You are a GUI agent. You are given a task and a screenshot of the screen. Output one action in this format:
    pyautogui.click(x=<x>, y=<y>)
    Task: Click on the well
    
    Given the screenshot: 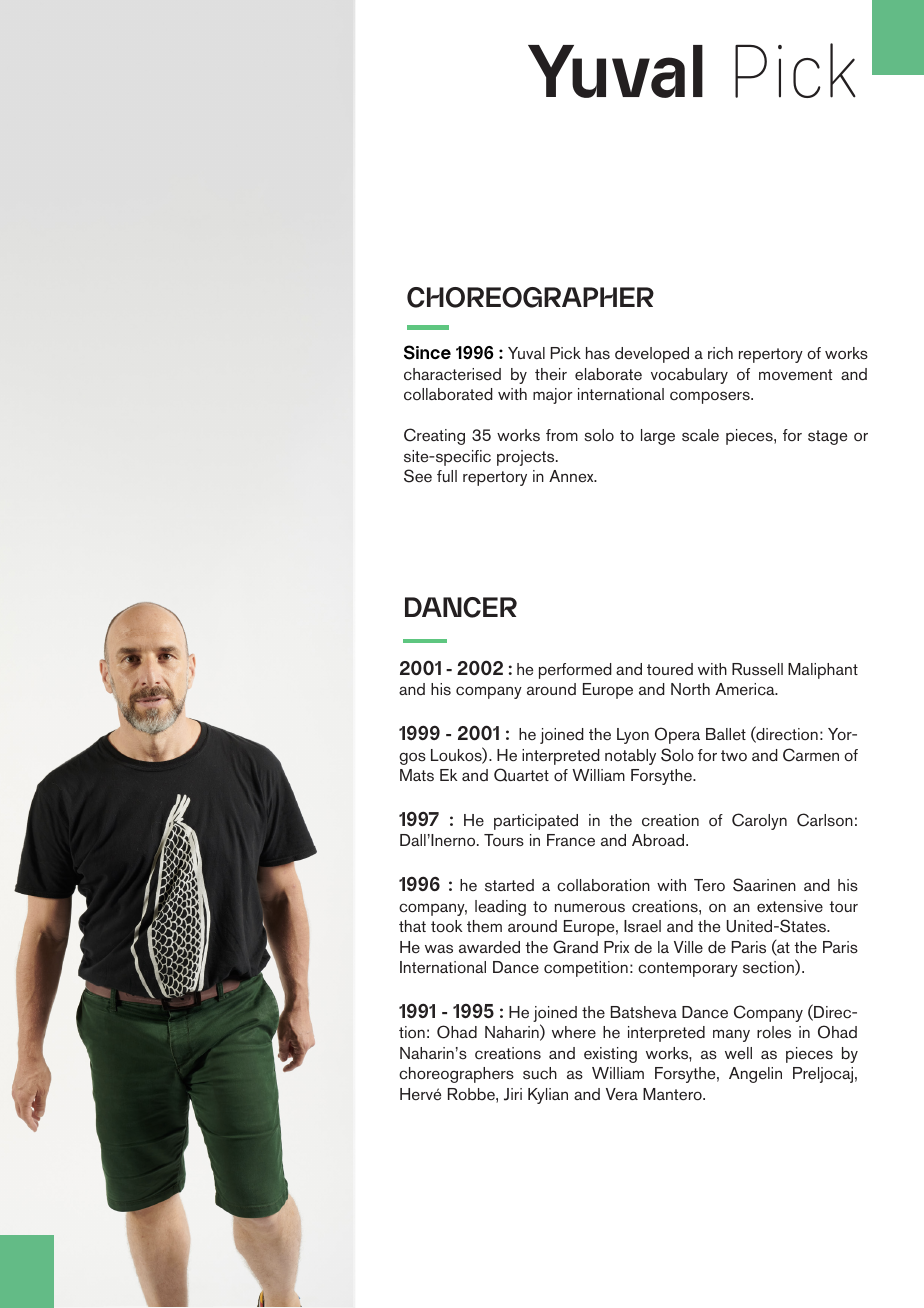 What is the action you would take?
    pyautogui.click(x=738, y=1053)
